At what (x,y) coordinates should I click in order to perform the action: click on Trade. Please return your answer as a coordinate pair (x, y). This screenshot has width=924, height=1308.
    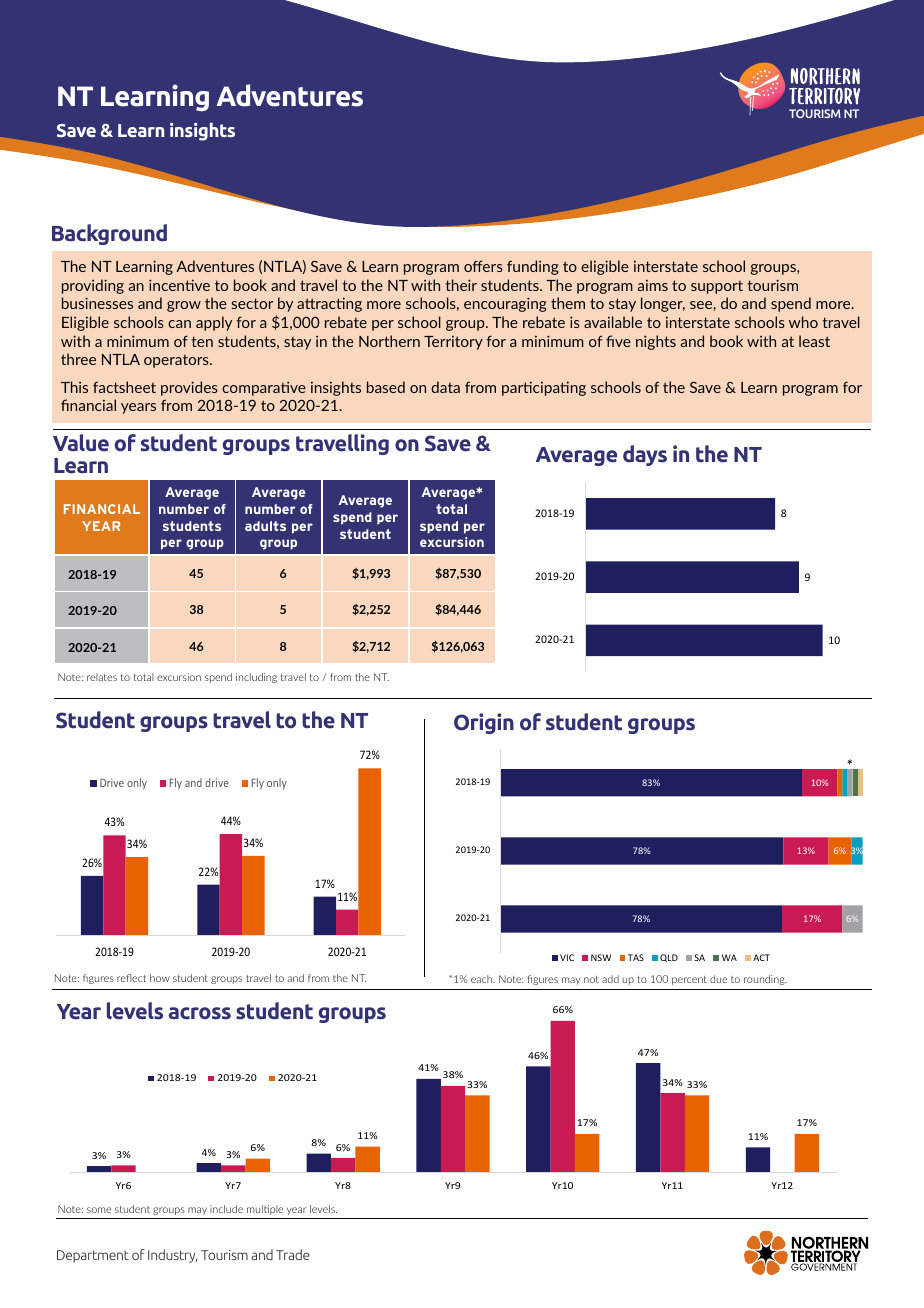
    Looking at the image, I should click on (293, 1254).
